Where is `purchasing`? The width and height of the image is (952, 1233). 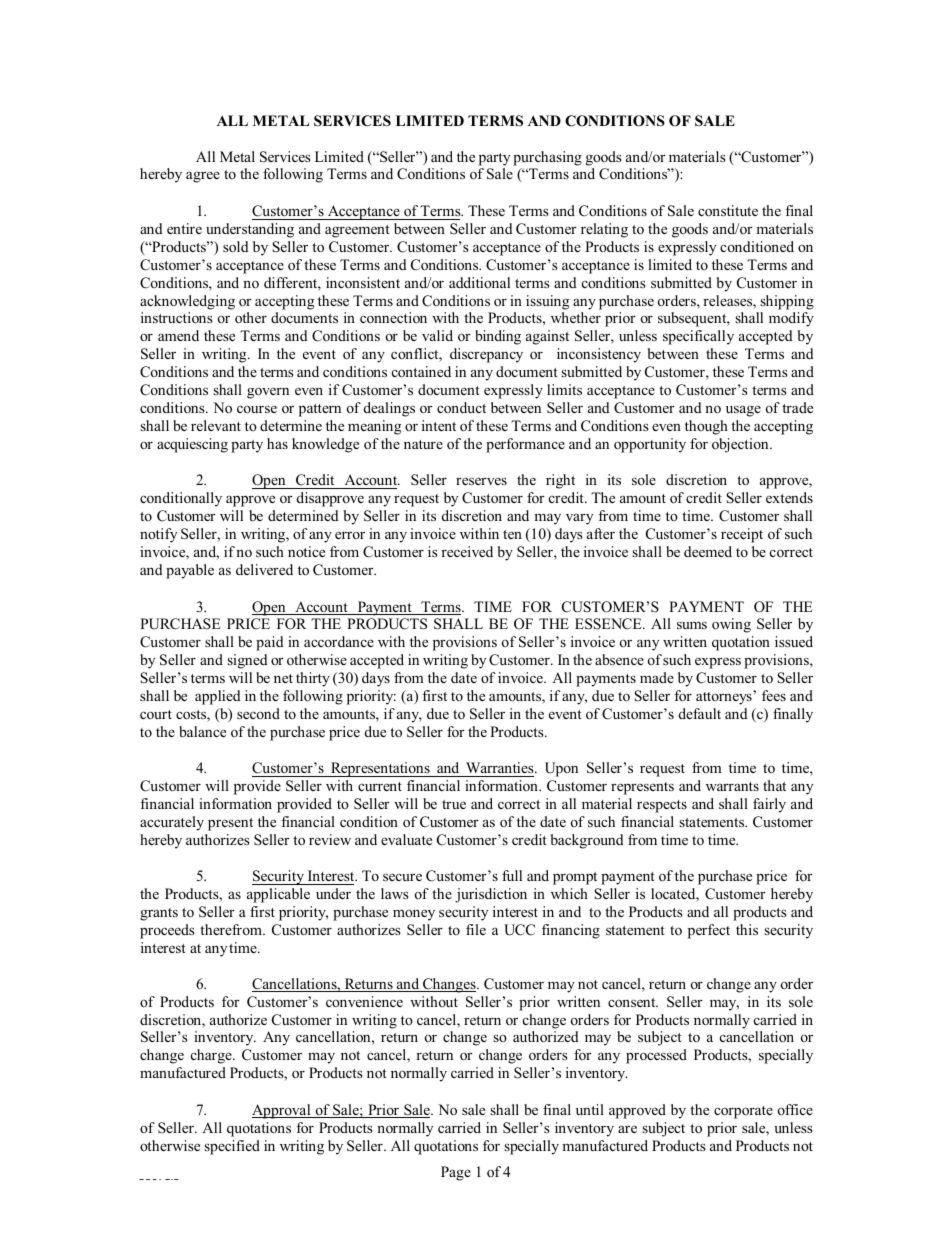 purchasing is located at coordinates (547, 158).
